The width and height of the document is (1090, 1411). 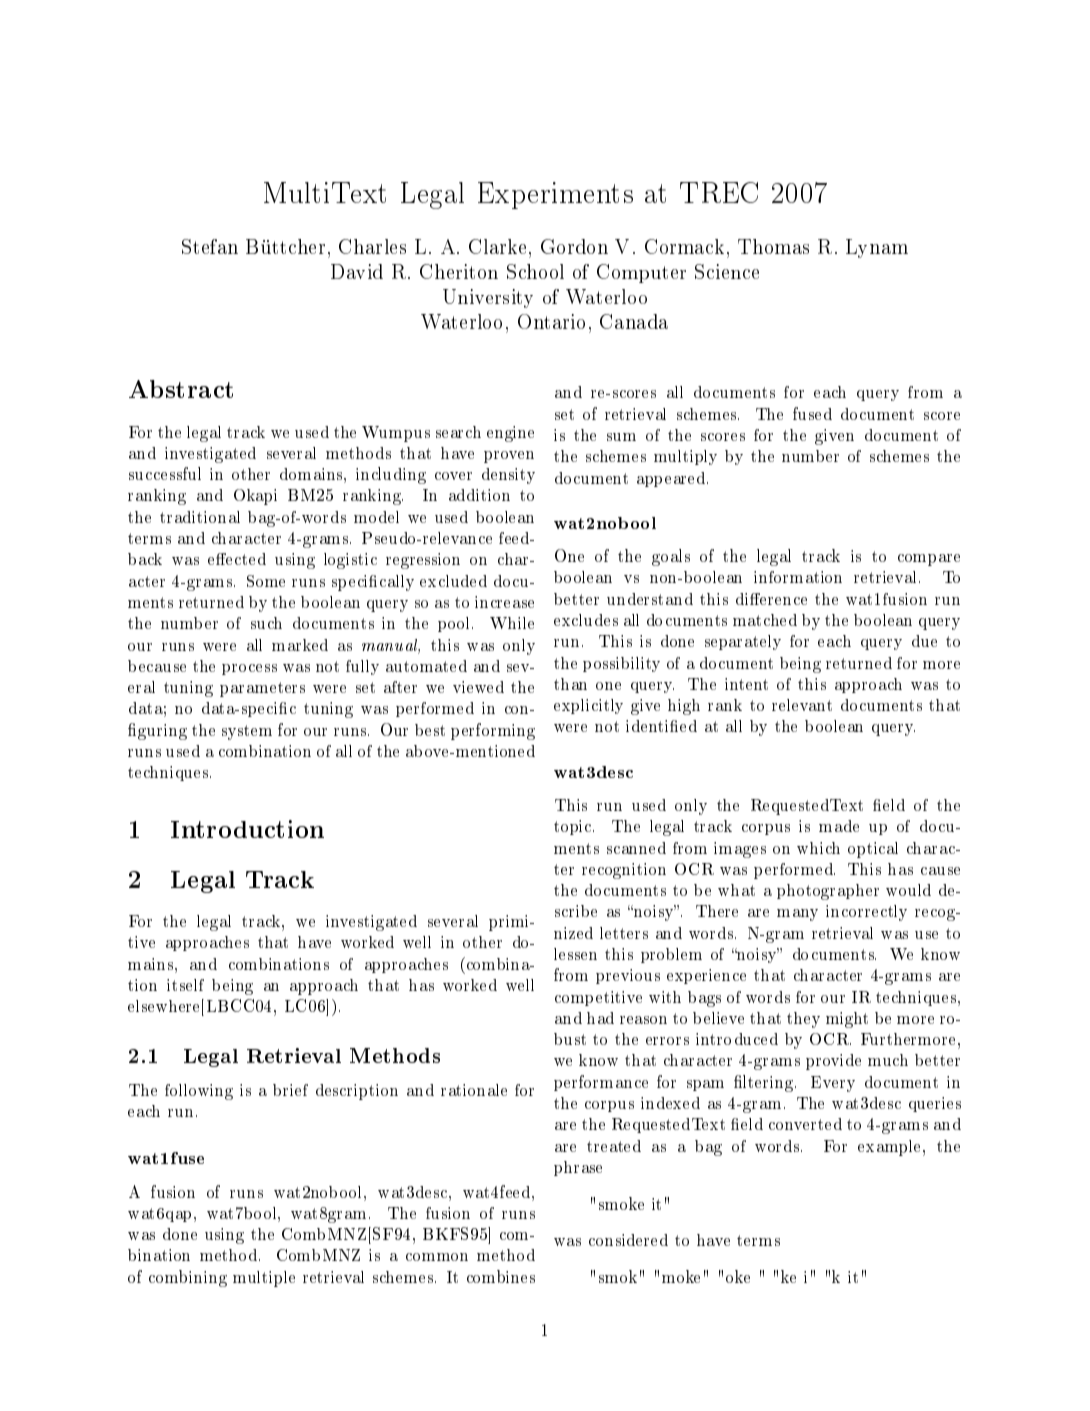 I want to click on Okapi, so click(x=255, y=497).
